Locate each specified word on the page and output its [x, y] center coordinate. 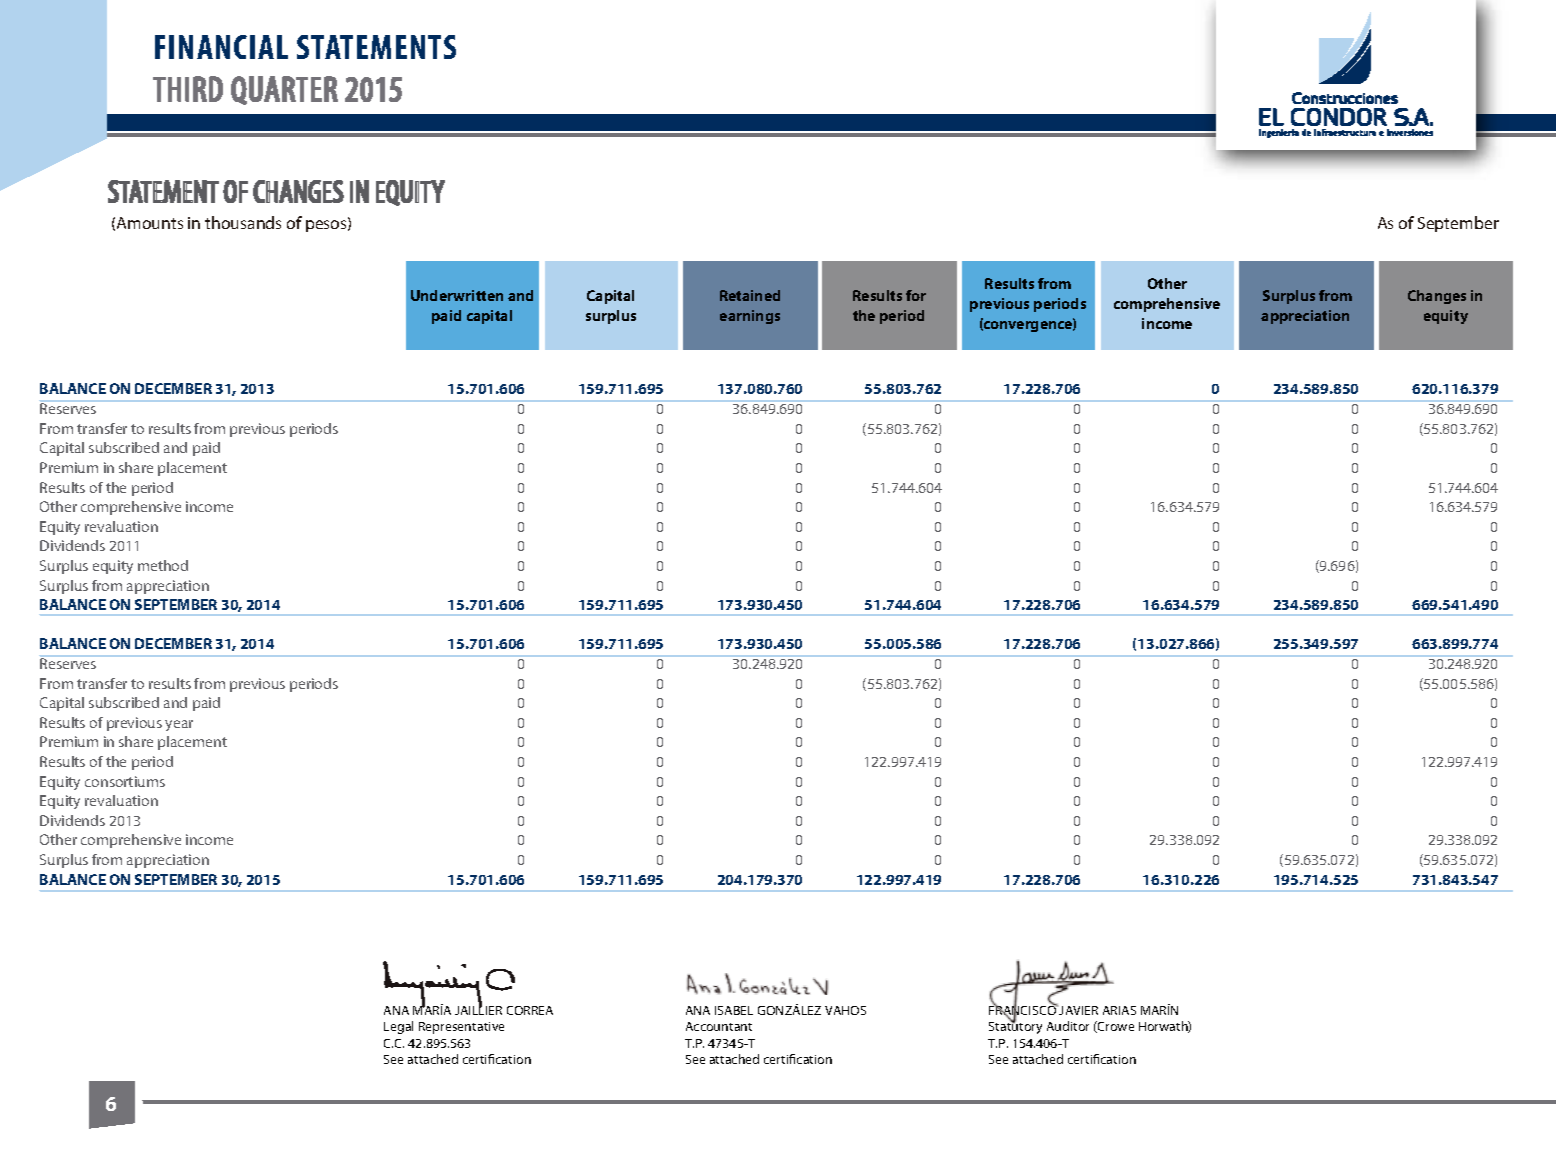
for [916, 295]
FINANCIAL [221, 47]
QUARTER [284, 90]
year [179, 725]
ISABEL [734, 1010]
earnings [750, 317]
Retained [750, 295]
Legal [398, 1027]
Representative [461, 1028]
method [163, 565]
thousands [243, 222]
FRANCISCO [1024, 1011]
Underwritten [457, 295]
